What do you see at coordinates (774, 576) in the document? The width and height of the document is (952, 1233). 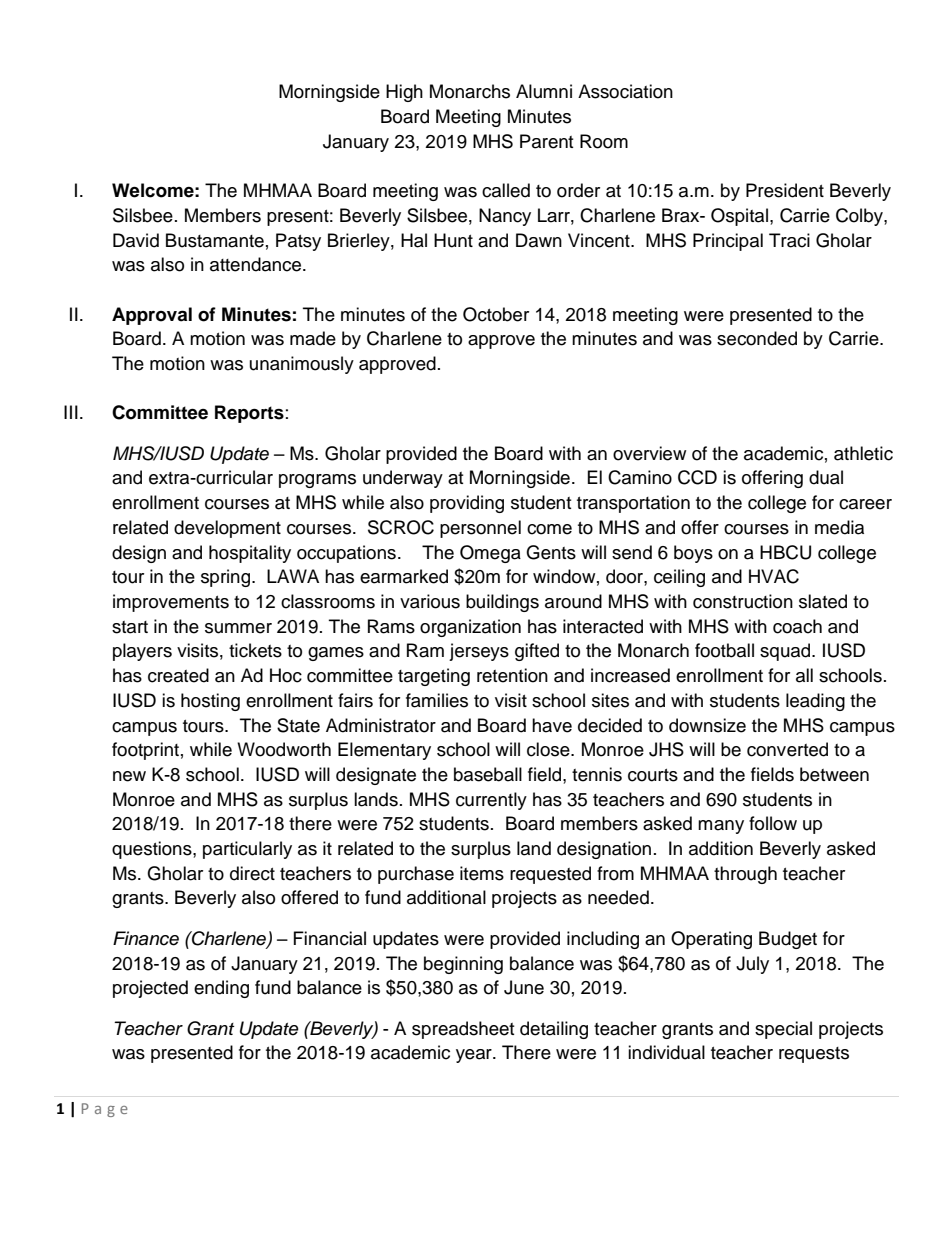 I see `HVAC` at bounding box center [774, 576].
